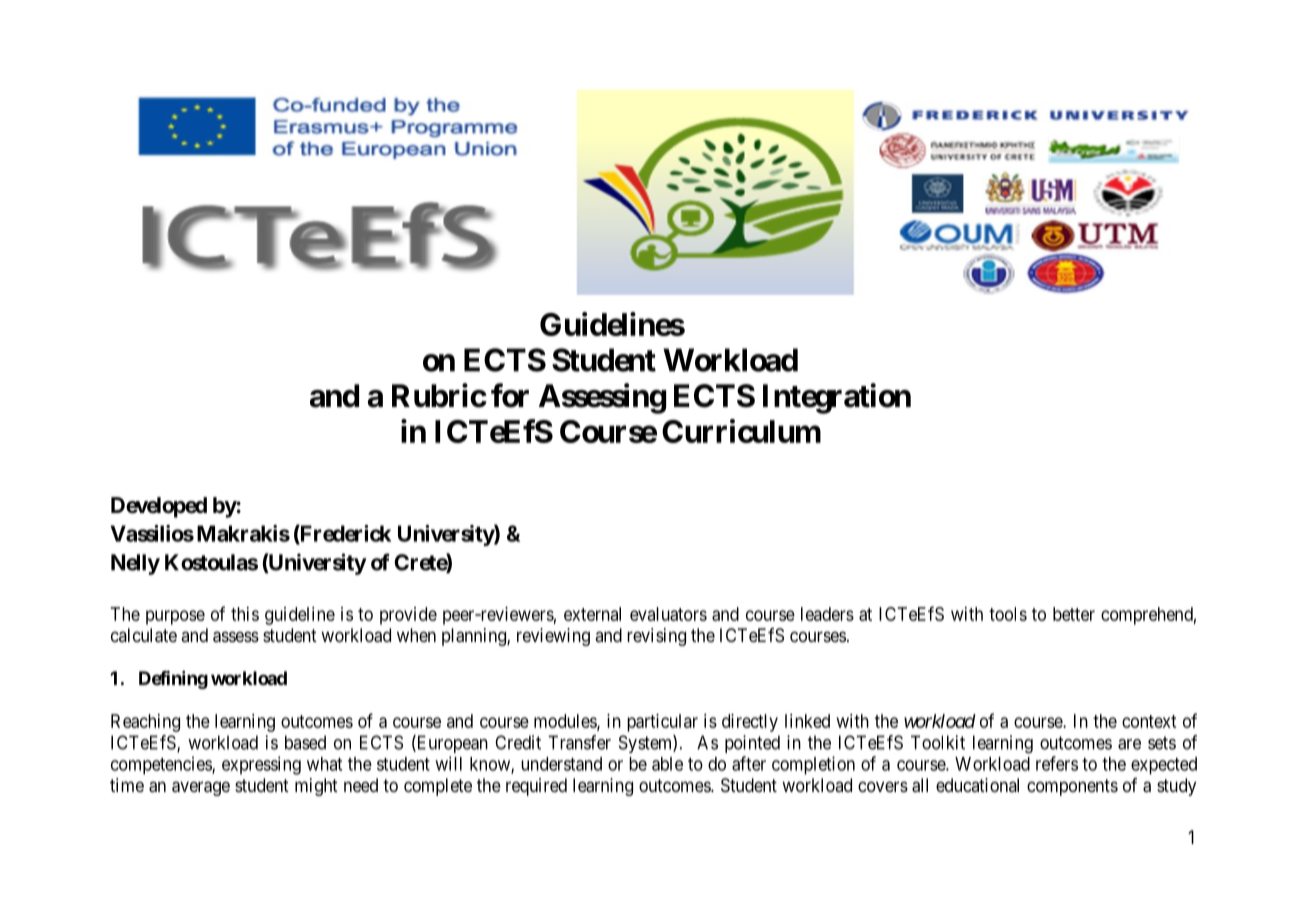 The image size is (1307, 924). I want to click on better, so click(1074, 614).
